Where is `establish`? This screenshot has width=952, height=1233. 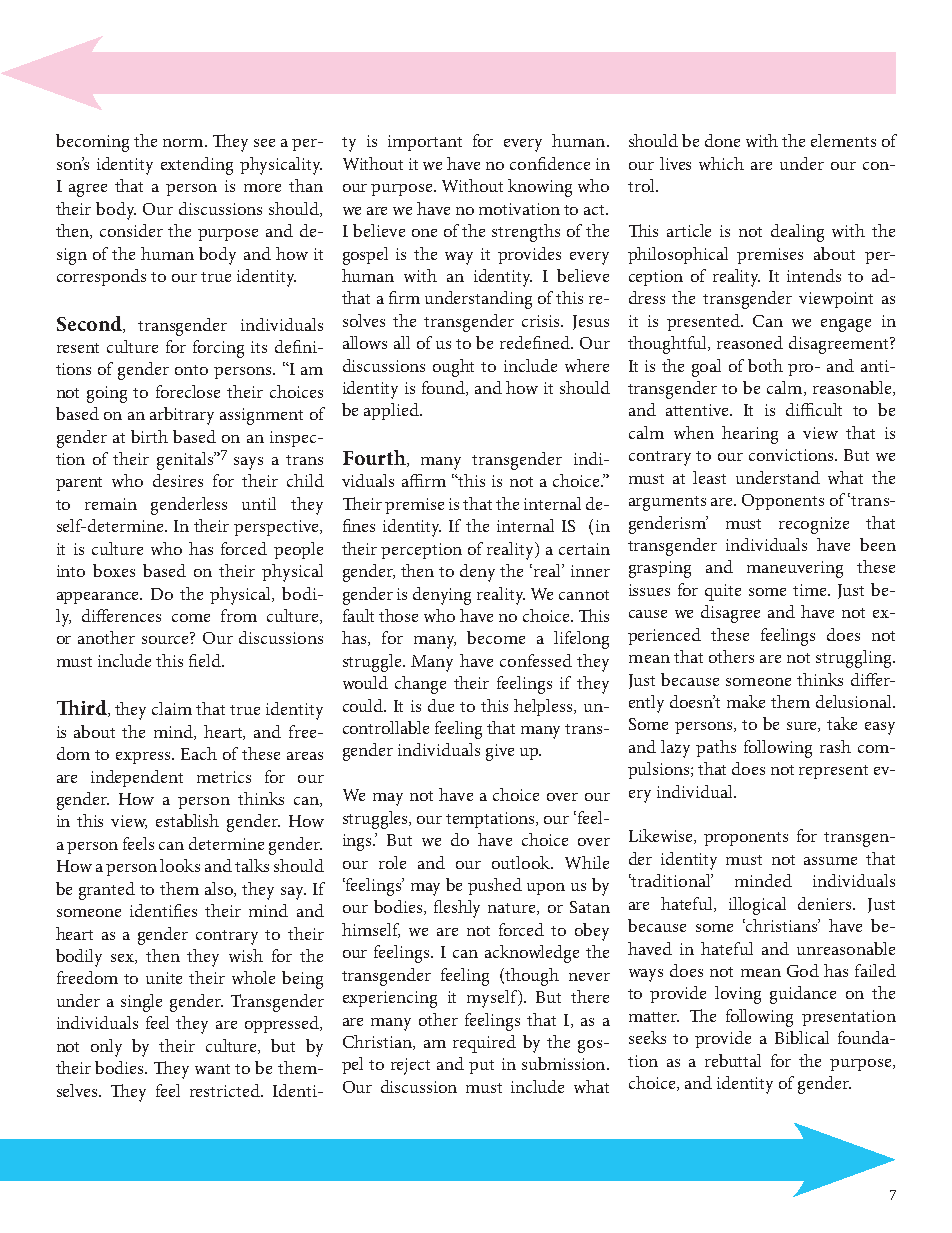
establish is located at coordinates (187, 820).
